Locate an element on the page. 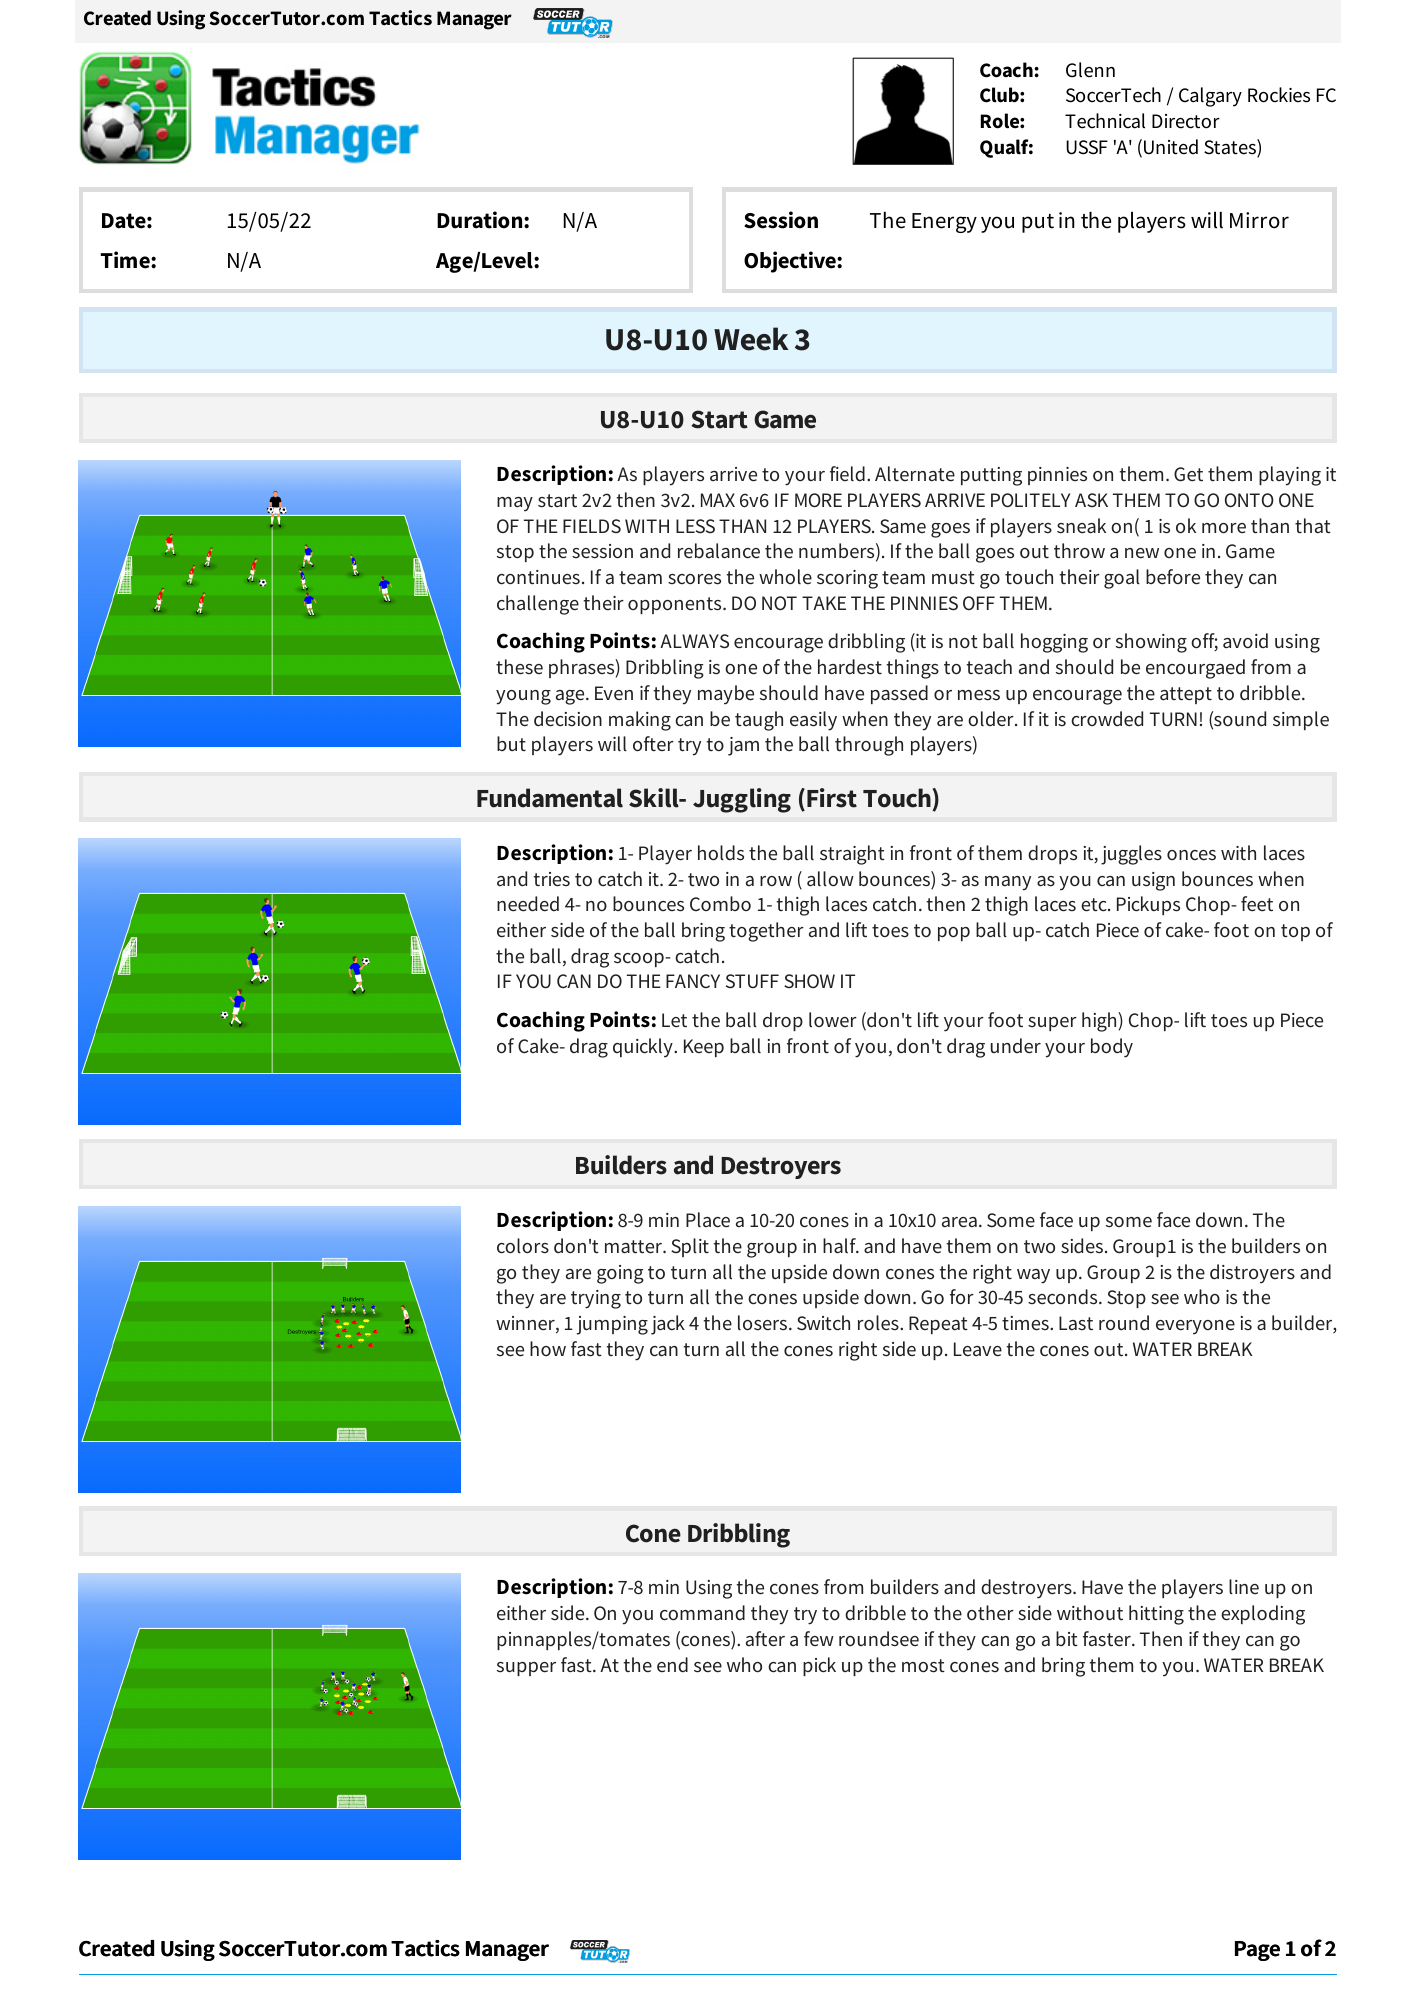  Calgary is located at coordinates (1210, 97).
